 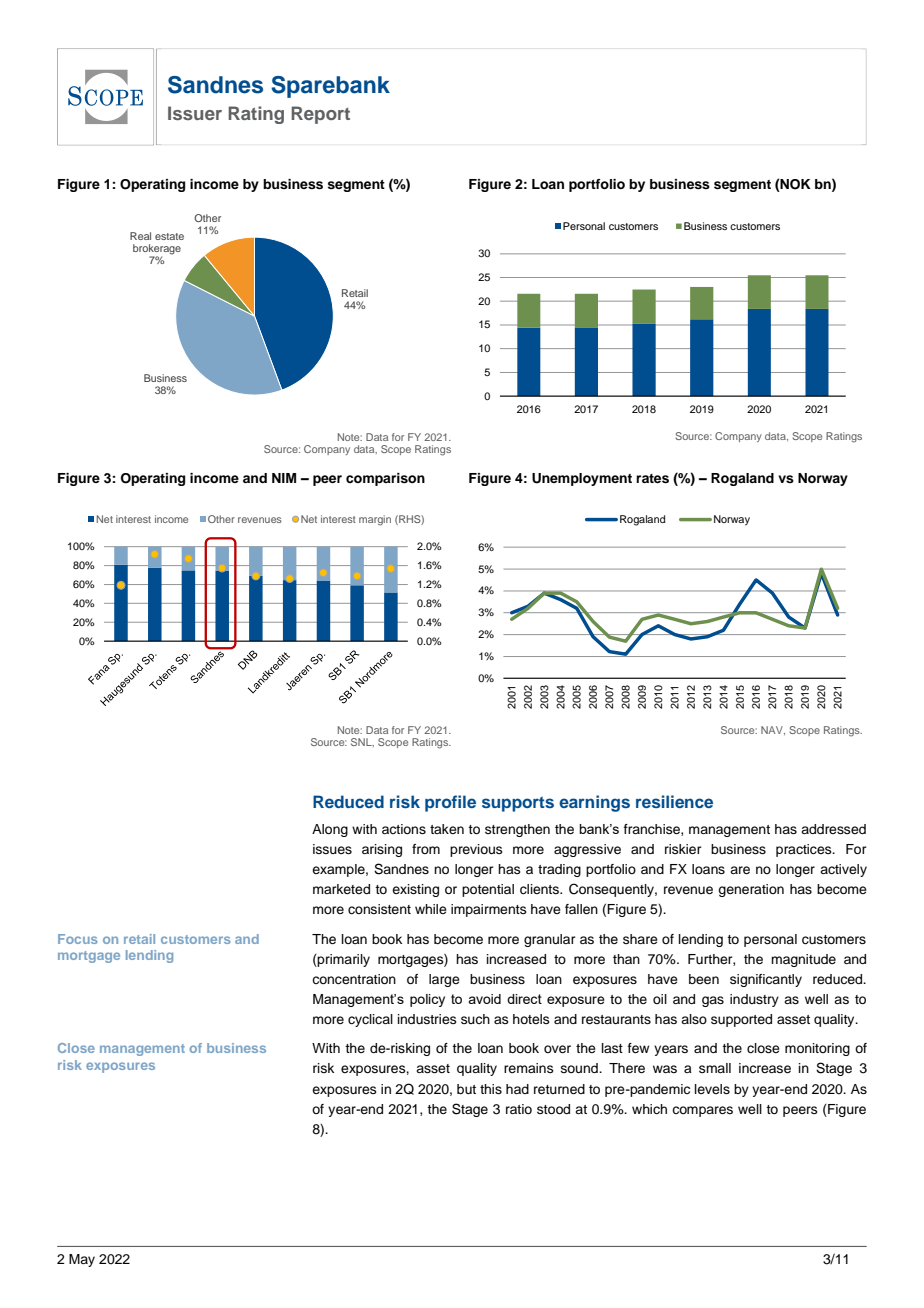 I want to click on Report, so click(x=320, y=115).
